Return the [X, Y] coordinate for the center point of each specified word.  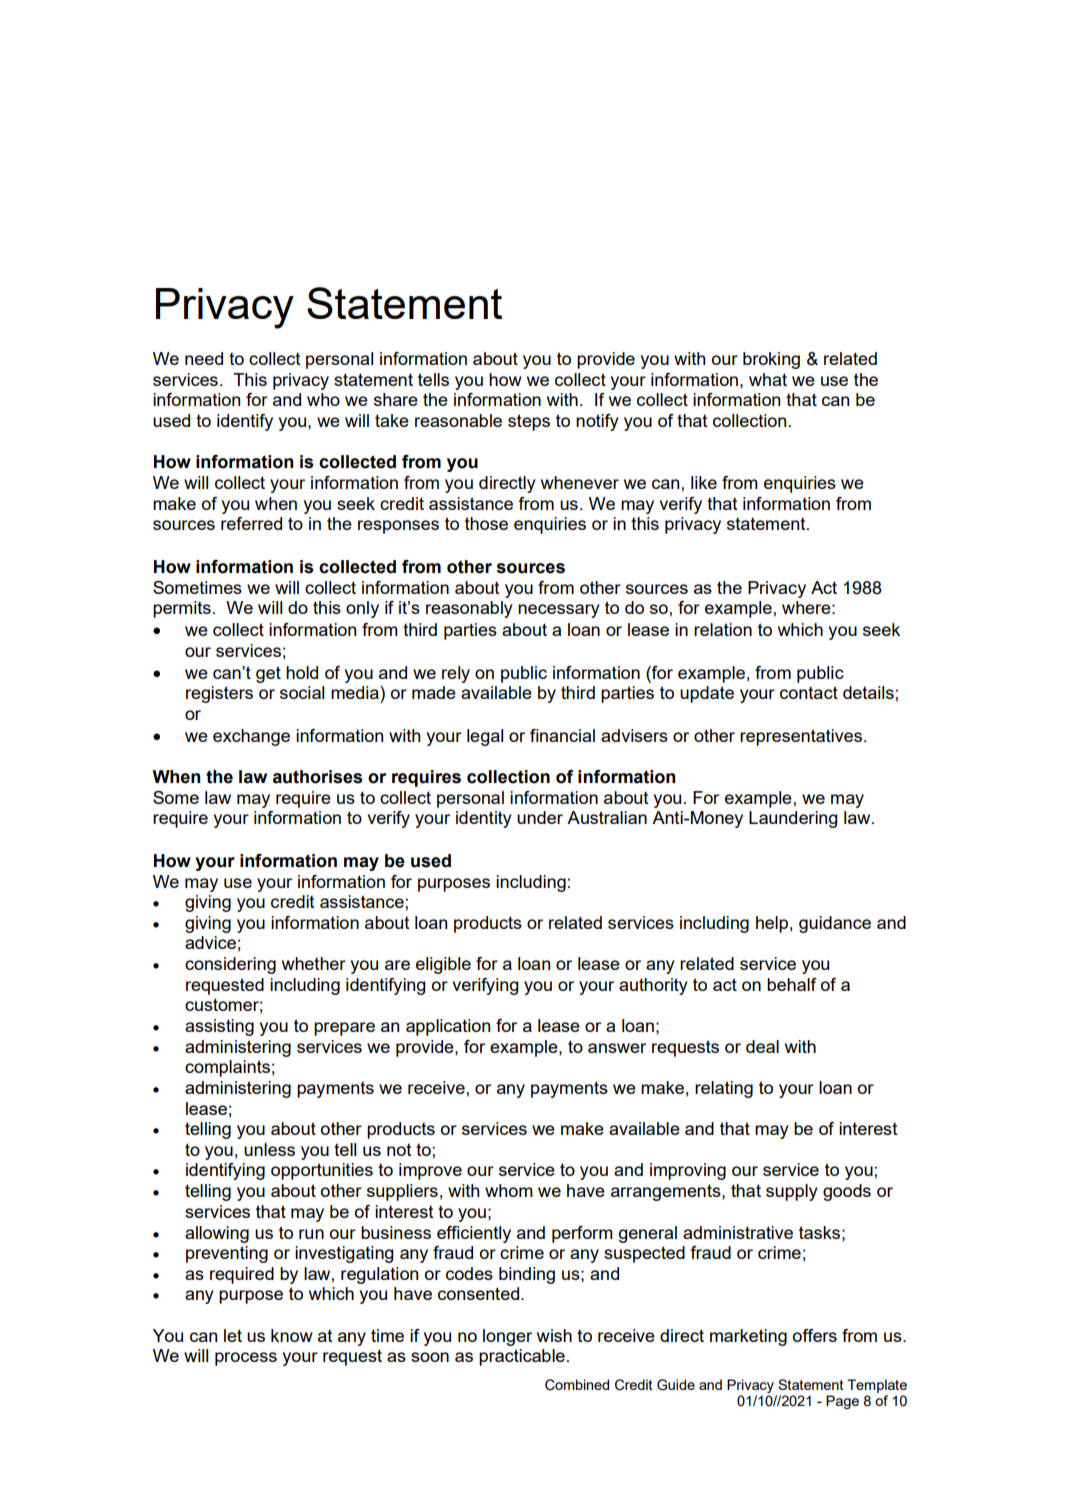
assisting [219, 1027]
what [768, 379]
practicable [522, 1357]
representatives [802, 737]
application [448, 1027]
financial [562, 735]
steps [529, 422]
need [204, 358]
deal [762, 1046]
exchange [251, 737]
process [246, 1359]
